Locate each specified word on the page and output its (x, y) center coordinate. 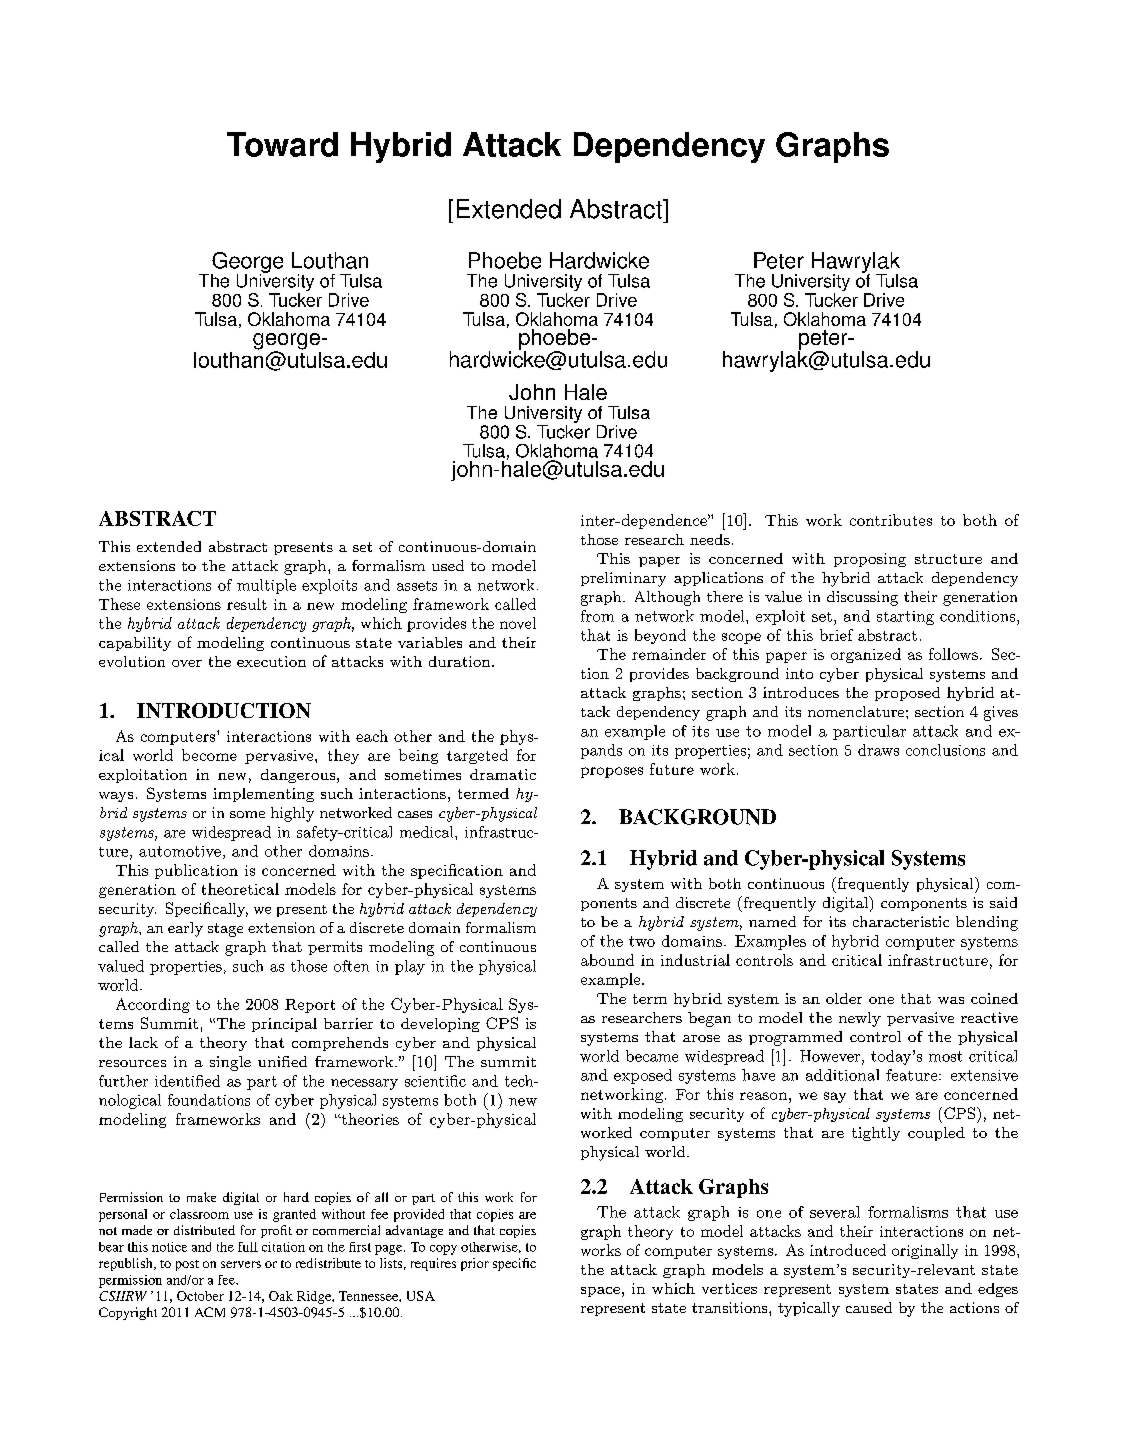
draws (878, 750)
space (600, 1292)
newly (860, 1019)
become (209, 755)
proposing (870, 560)
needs (710, 539)
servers (241, 1264)
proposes (612, 772)
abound (607, 960)
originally (925, 1251)
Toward (282, 144)
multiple (266, 586)
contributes (891, 520)
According (153, 1005)
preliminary (623, 579)
